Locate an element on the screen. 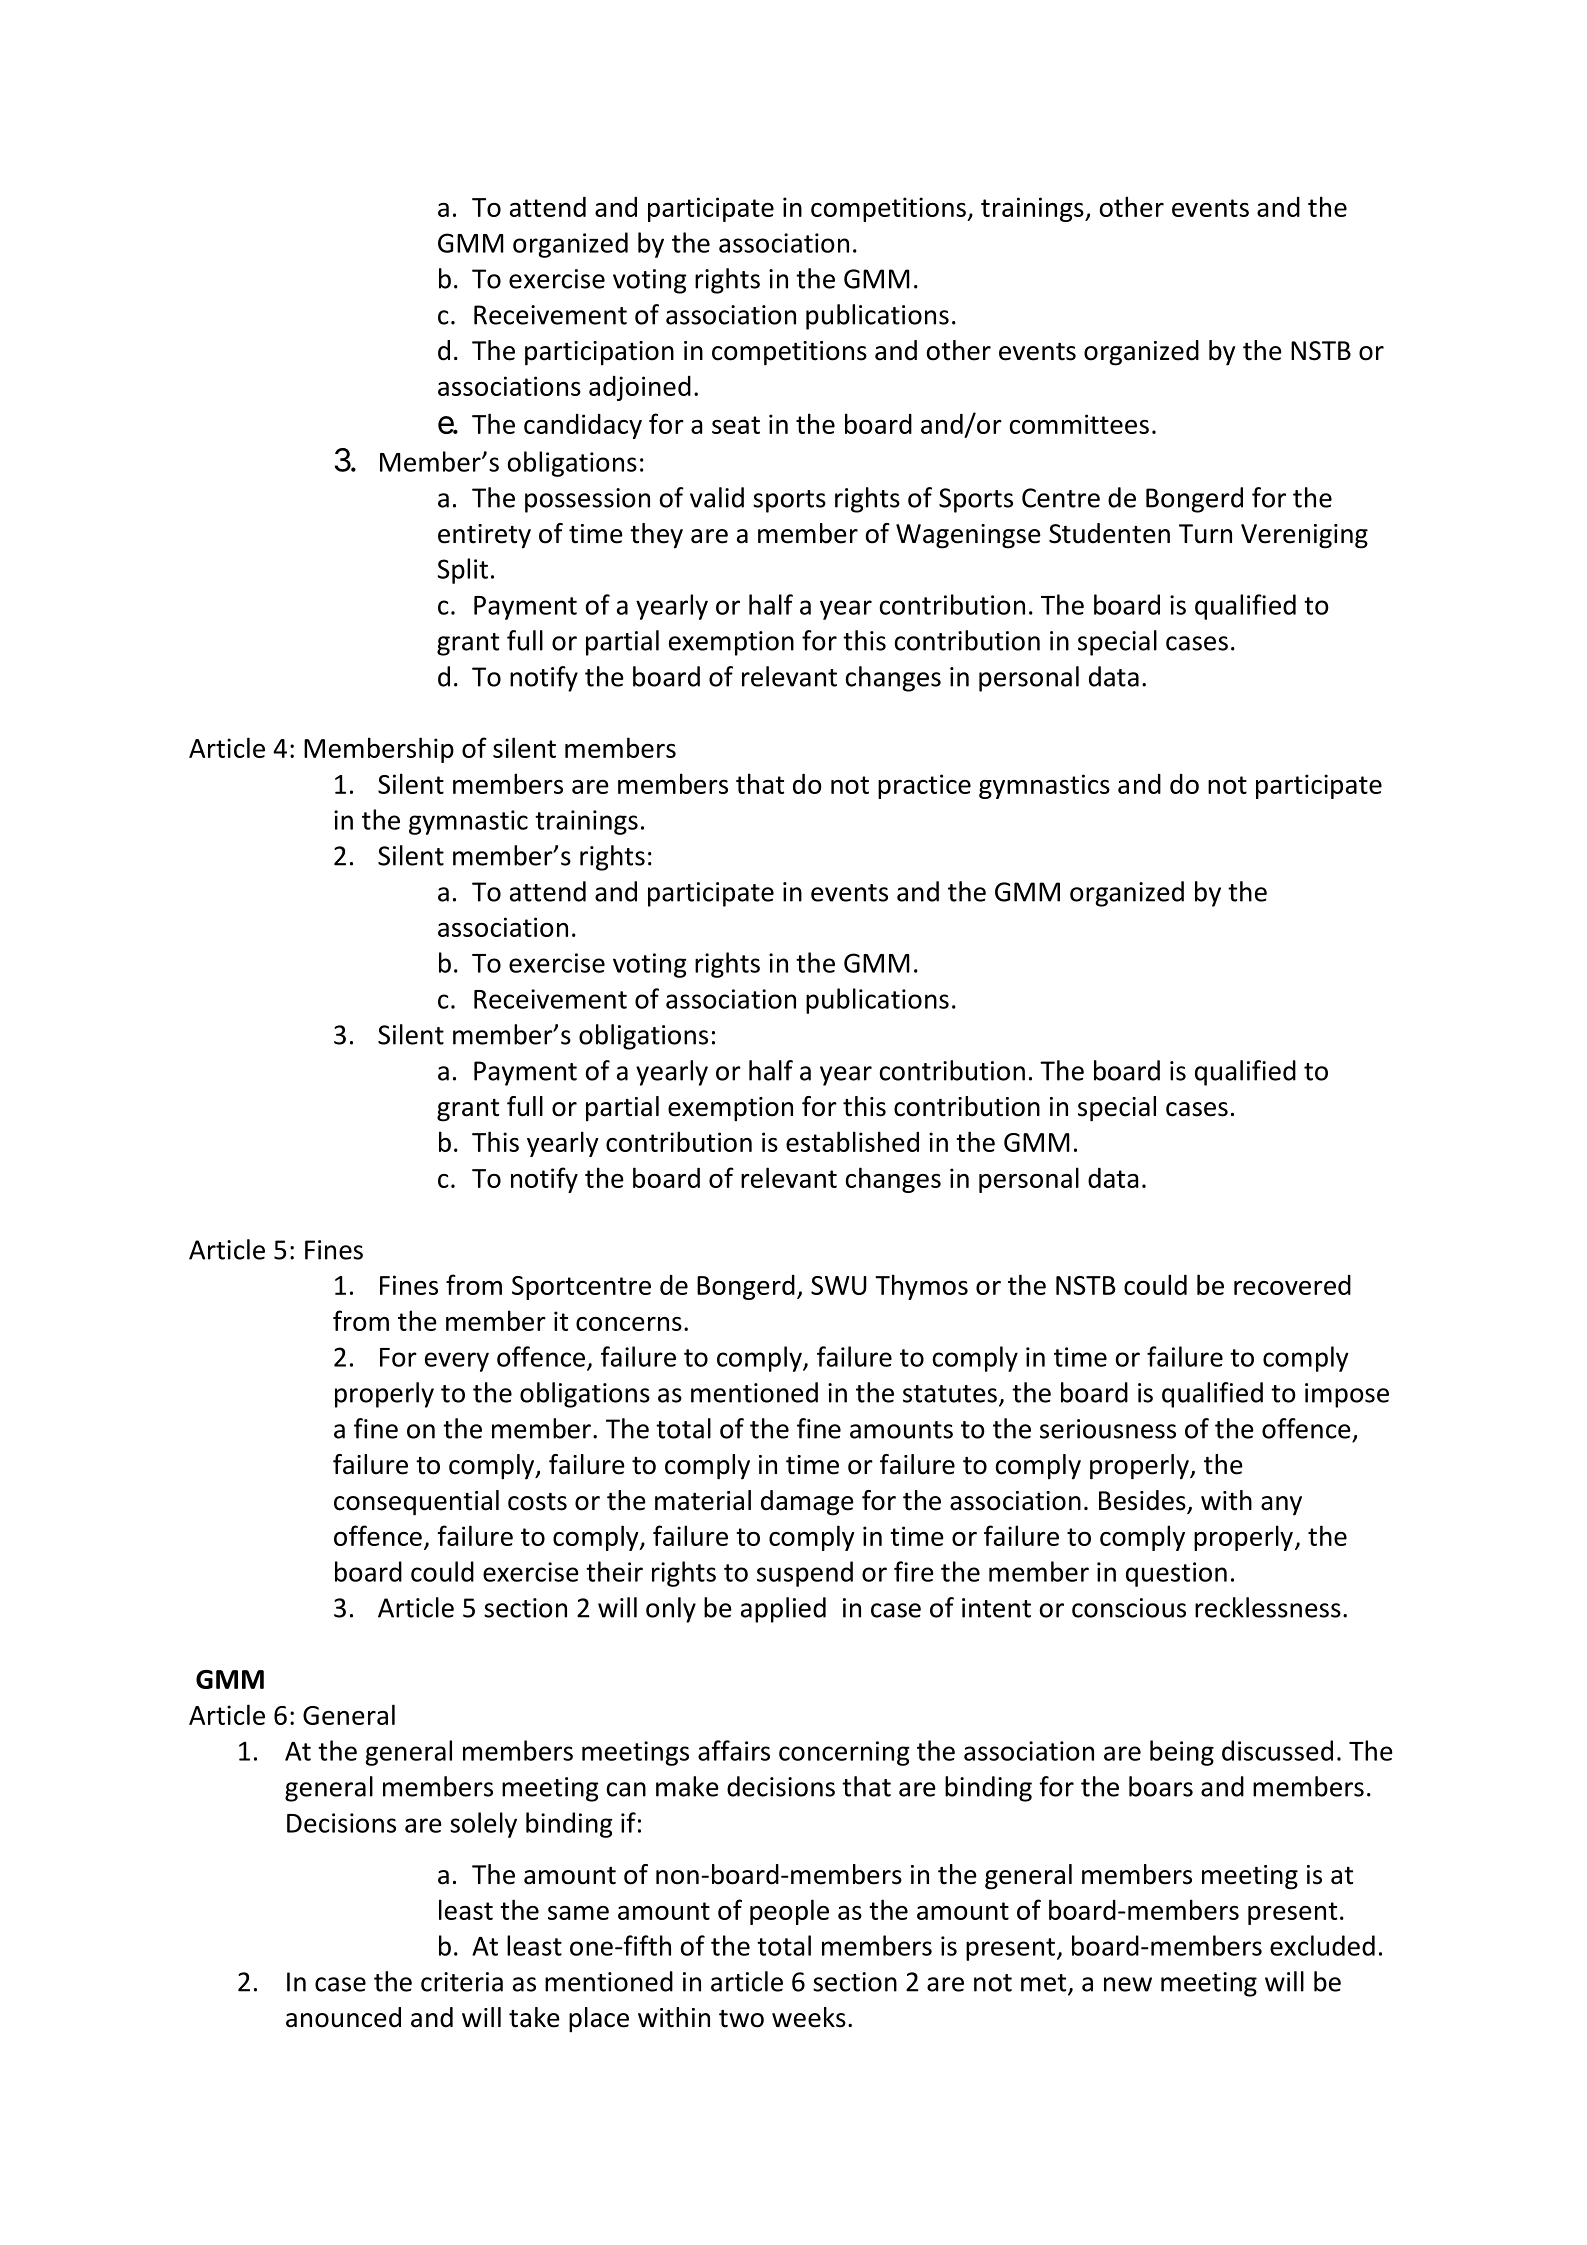  suspend is located at coordinates (805, 1574).
